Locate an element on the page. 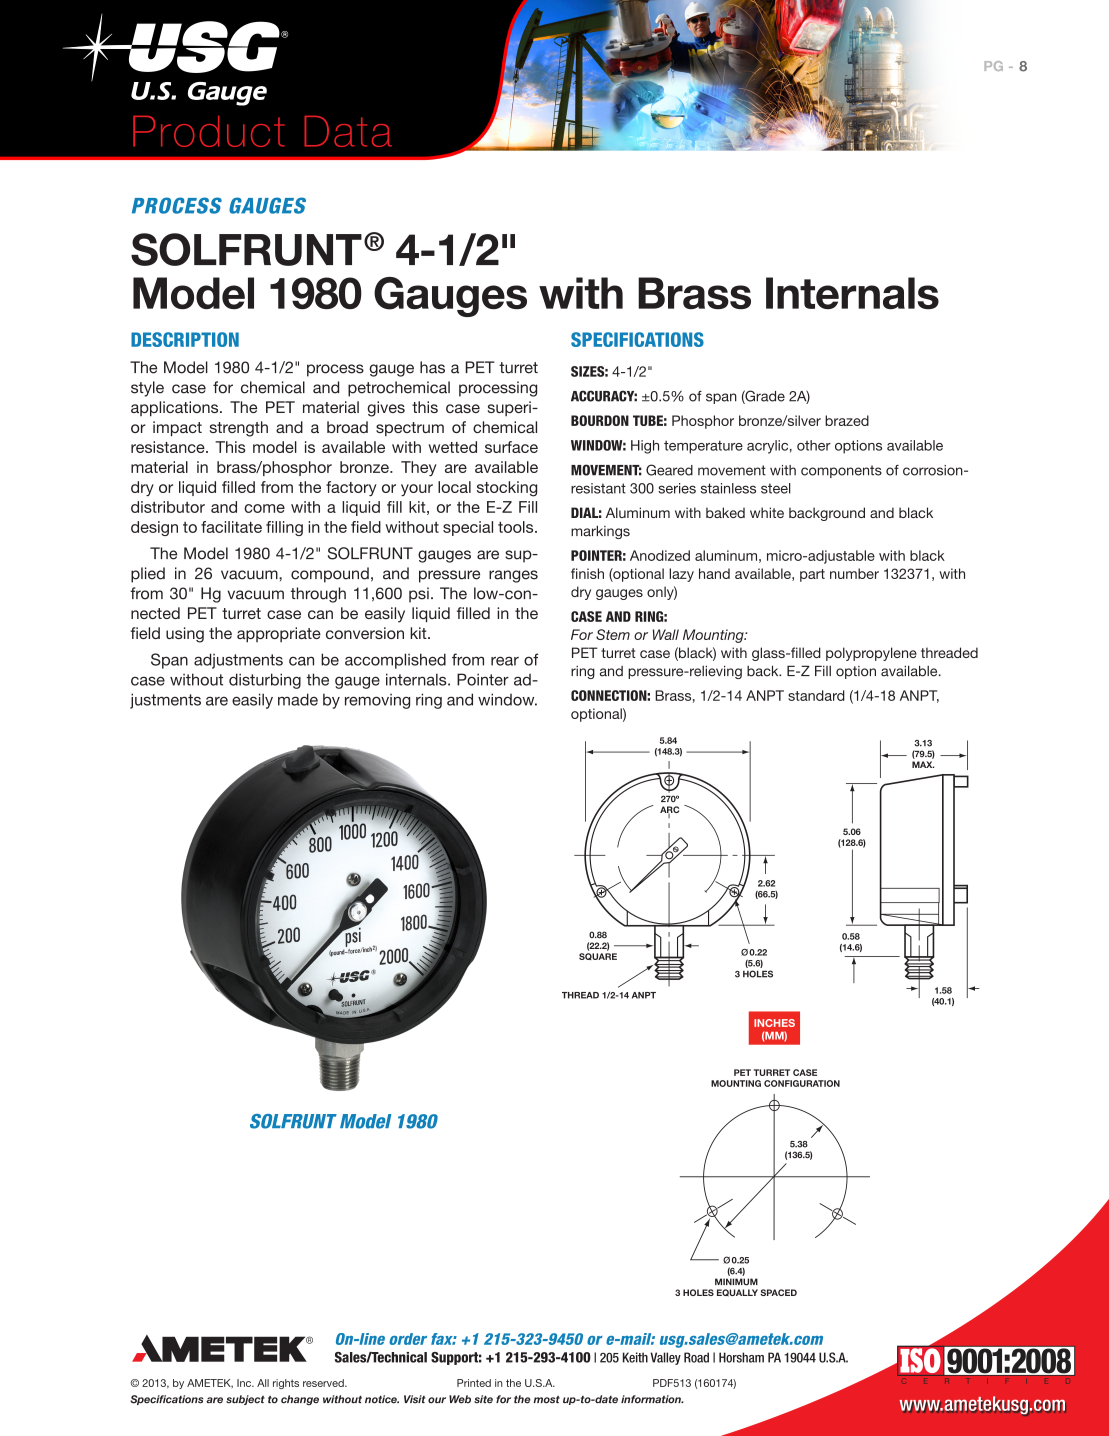  SQUARE is located at coordinates (598, 956).
